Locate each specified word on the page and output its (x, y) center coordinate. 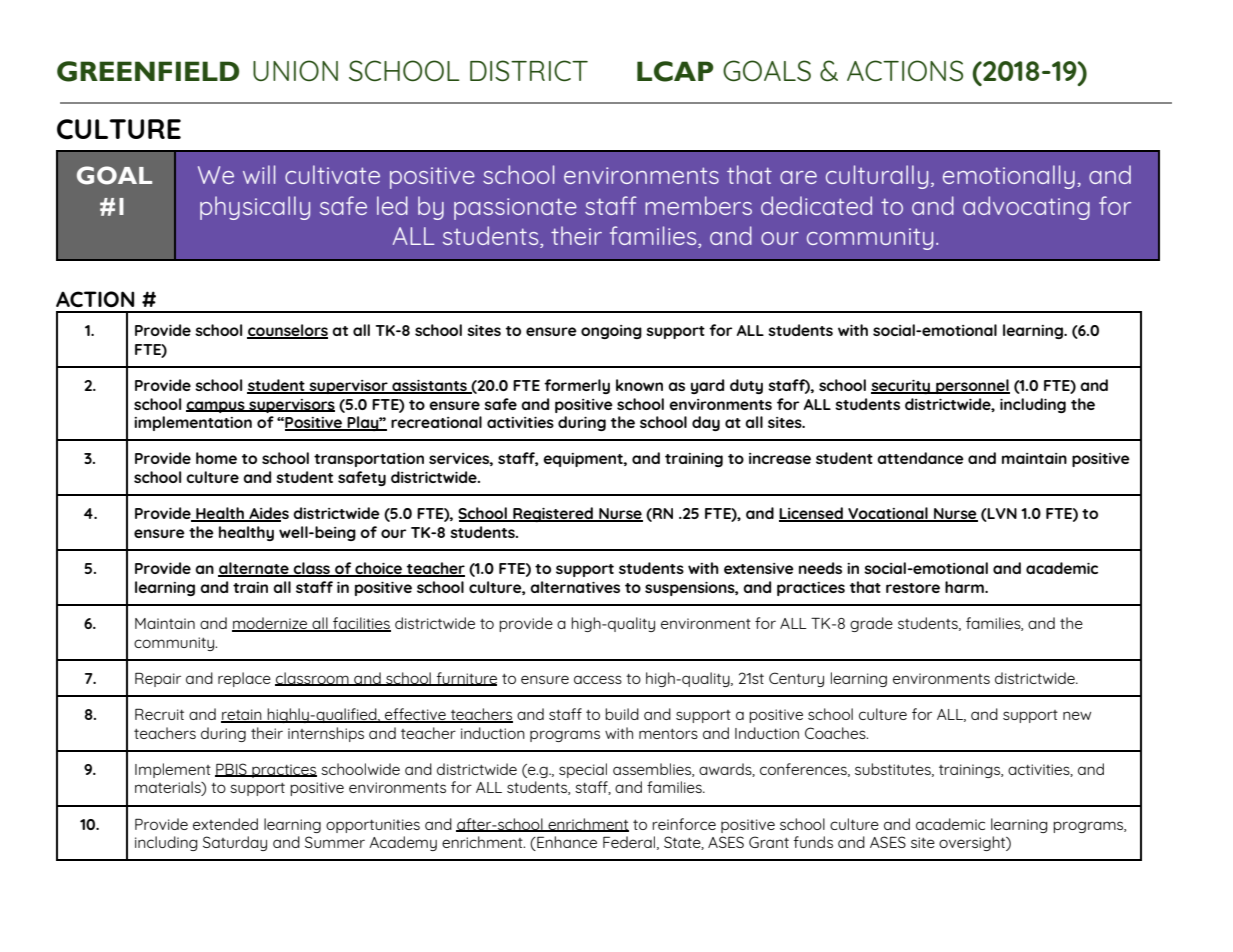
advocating (1026, 208)
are (798, 177)
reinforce (684, 824)
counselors (287, 331)
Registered (553, 514)
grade (871, 624)
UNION (295, 70)
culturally (877, 177)
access (598, 679)
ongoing (611, 332)
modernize (271, 624)
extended (225, 824)
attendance (920, 458)
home (216, 458)
